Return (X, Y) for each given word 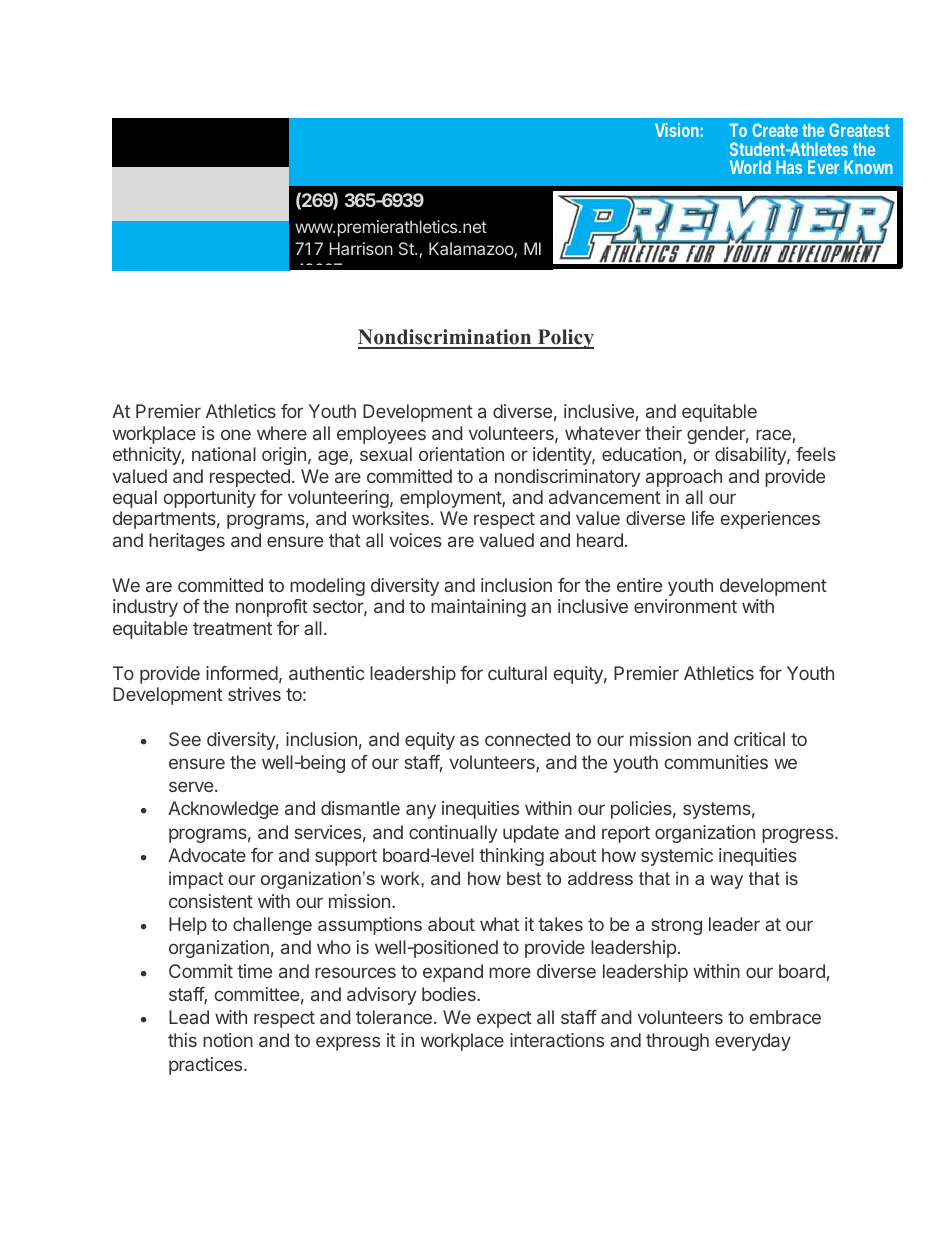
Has (789, 167)
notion (228, 1040)
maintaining (478, 608)
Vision (678, 130)
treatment (232, 628)
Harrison (361, 248)
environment (685, 606)
